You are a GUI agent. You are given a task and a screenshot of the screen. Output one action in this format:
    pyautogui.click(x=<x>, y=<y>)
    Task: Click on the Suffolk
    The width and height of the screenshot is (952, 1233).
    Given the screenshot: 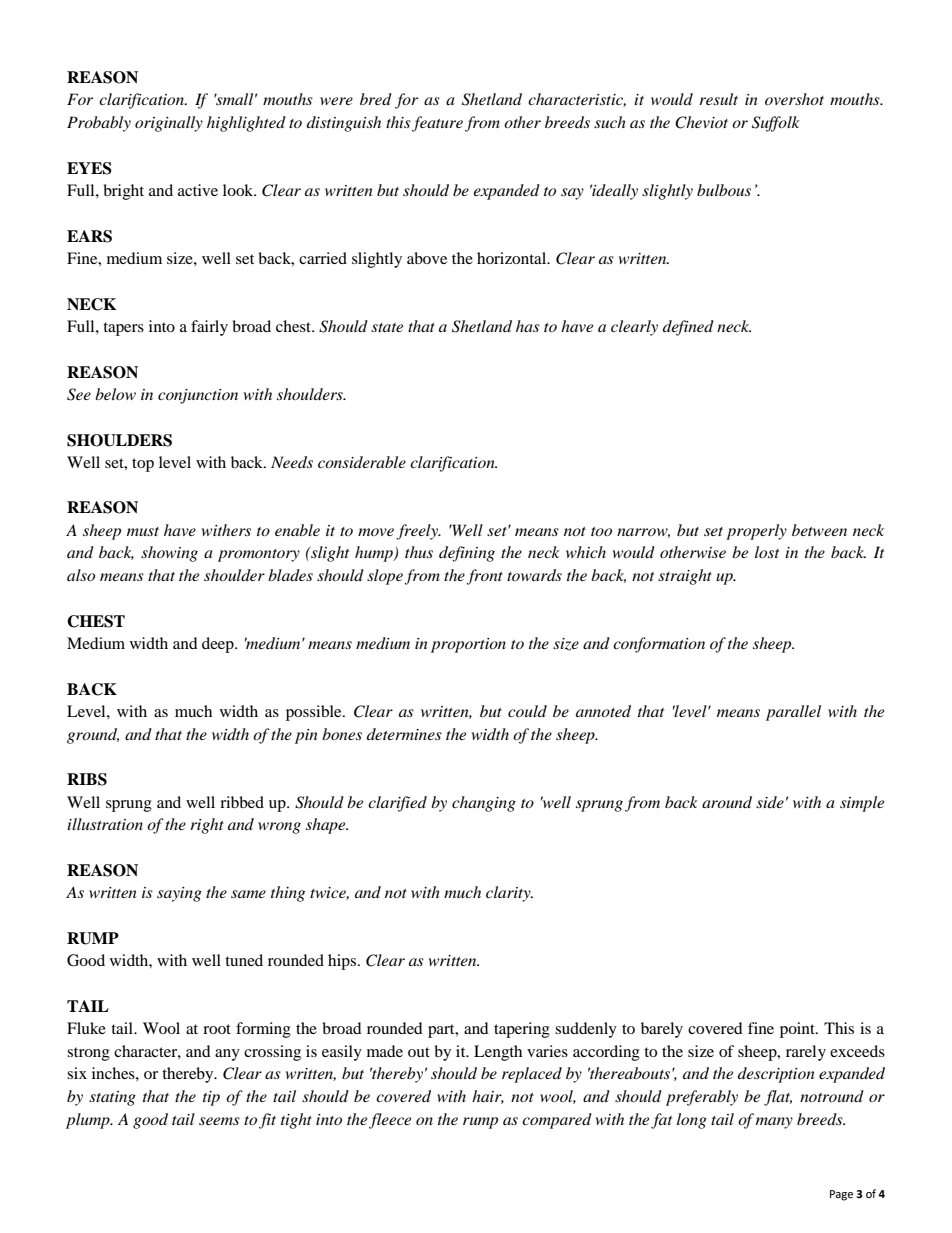 What is the action you would take?
    pyautogui.click(x=776, y=124)
